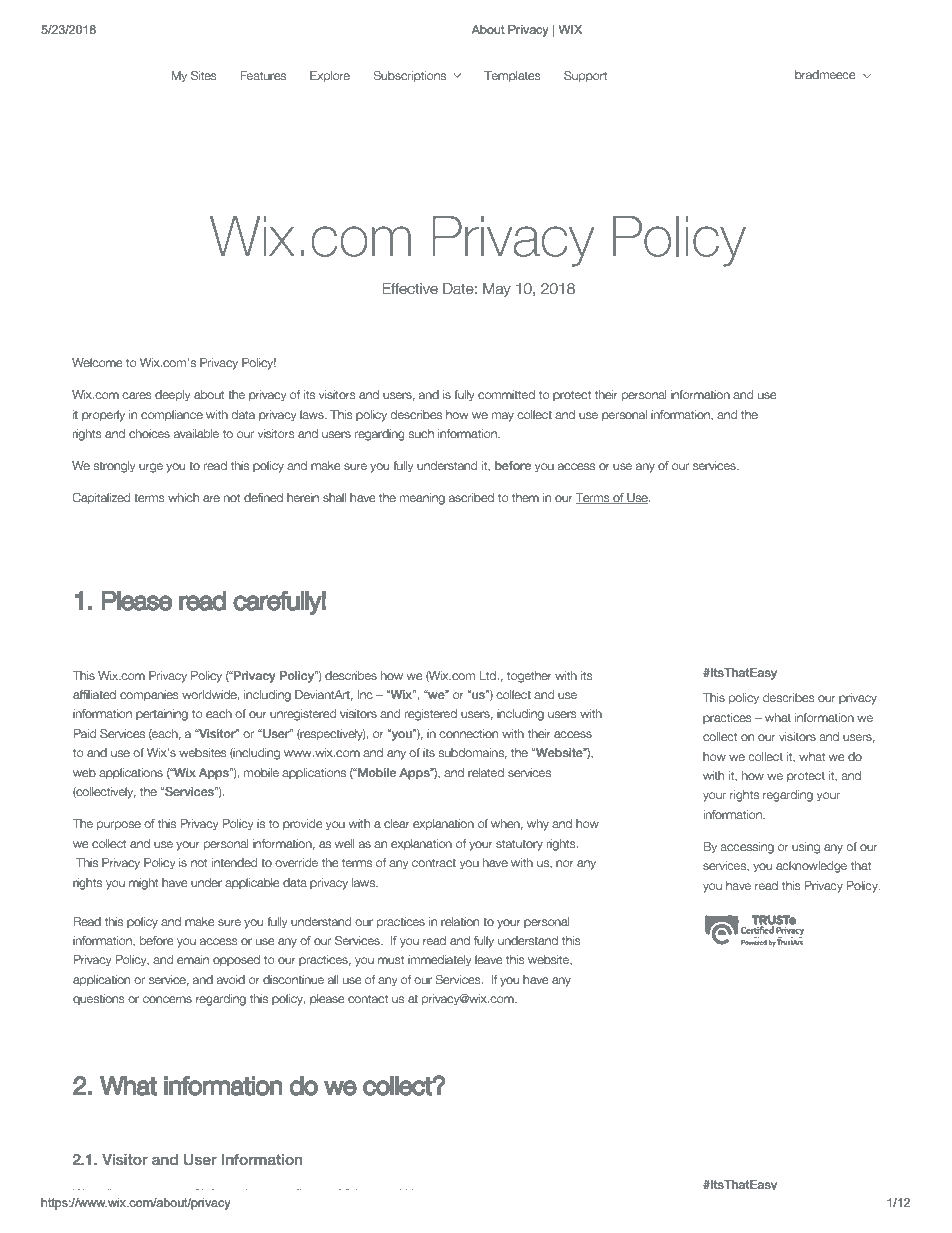 Image resolution: width=952 pixels, height=1233 pixels. What do you see at coordinates (167, 999) in the screenshot?
I see `concerns` at bounding box center [167, 999].
